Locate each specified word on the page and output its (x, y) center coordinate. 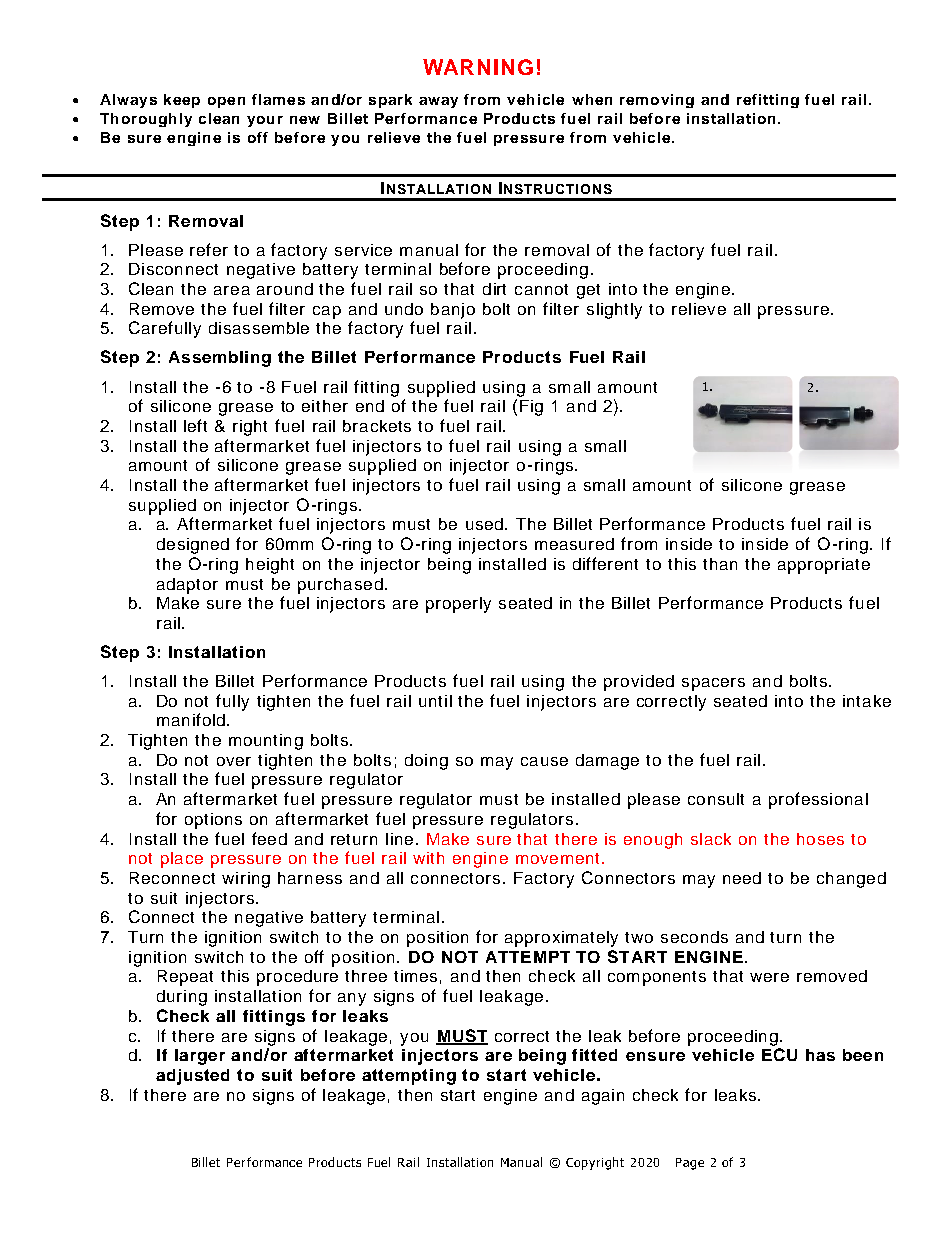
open (226, 102)
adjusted (192, 1077)
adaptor (187, 586)
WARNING (478, 67)
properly (458, 605)
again (603, 1097)
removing (657, 101)
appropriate (824, 566)
